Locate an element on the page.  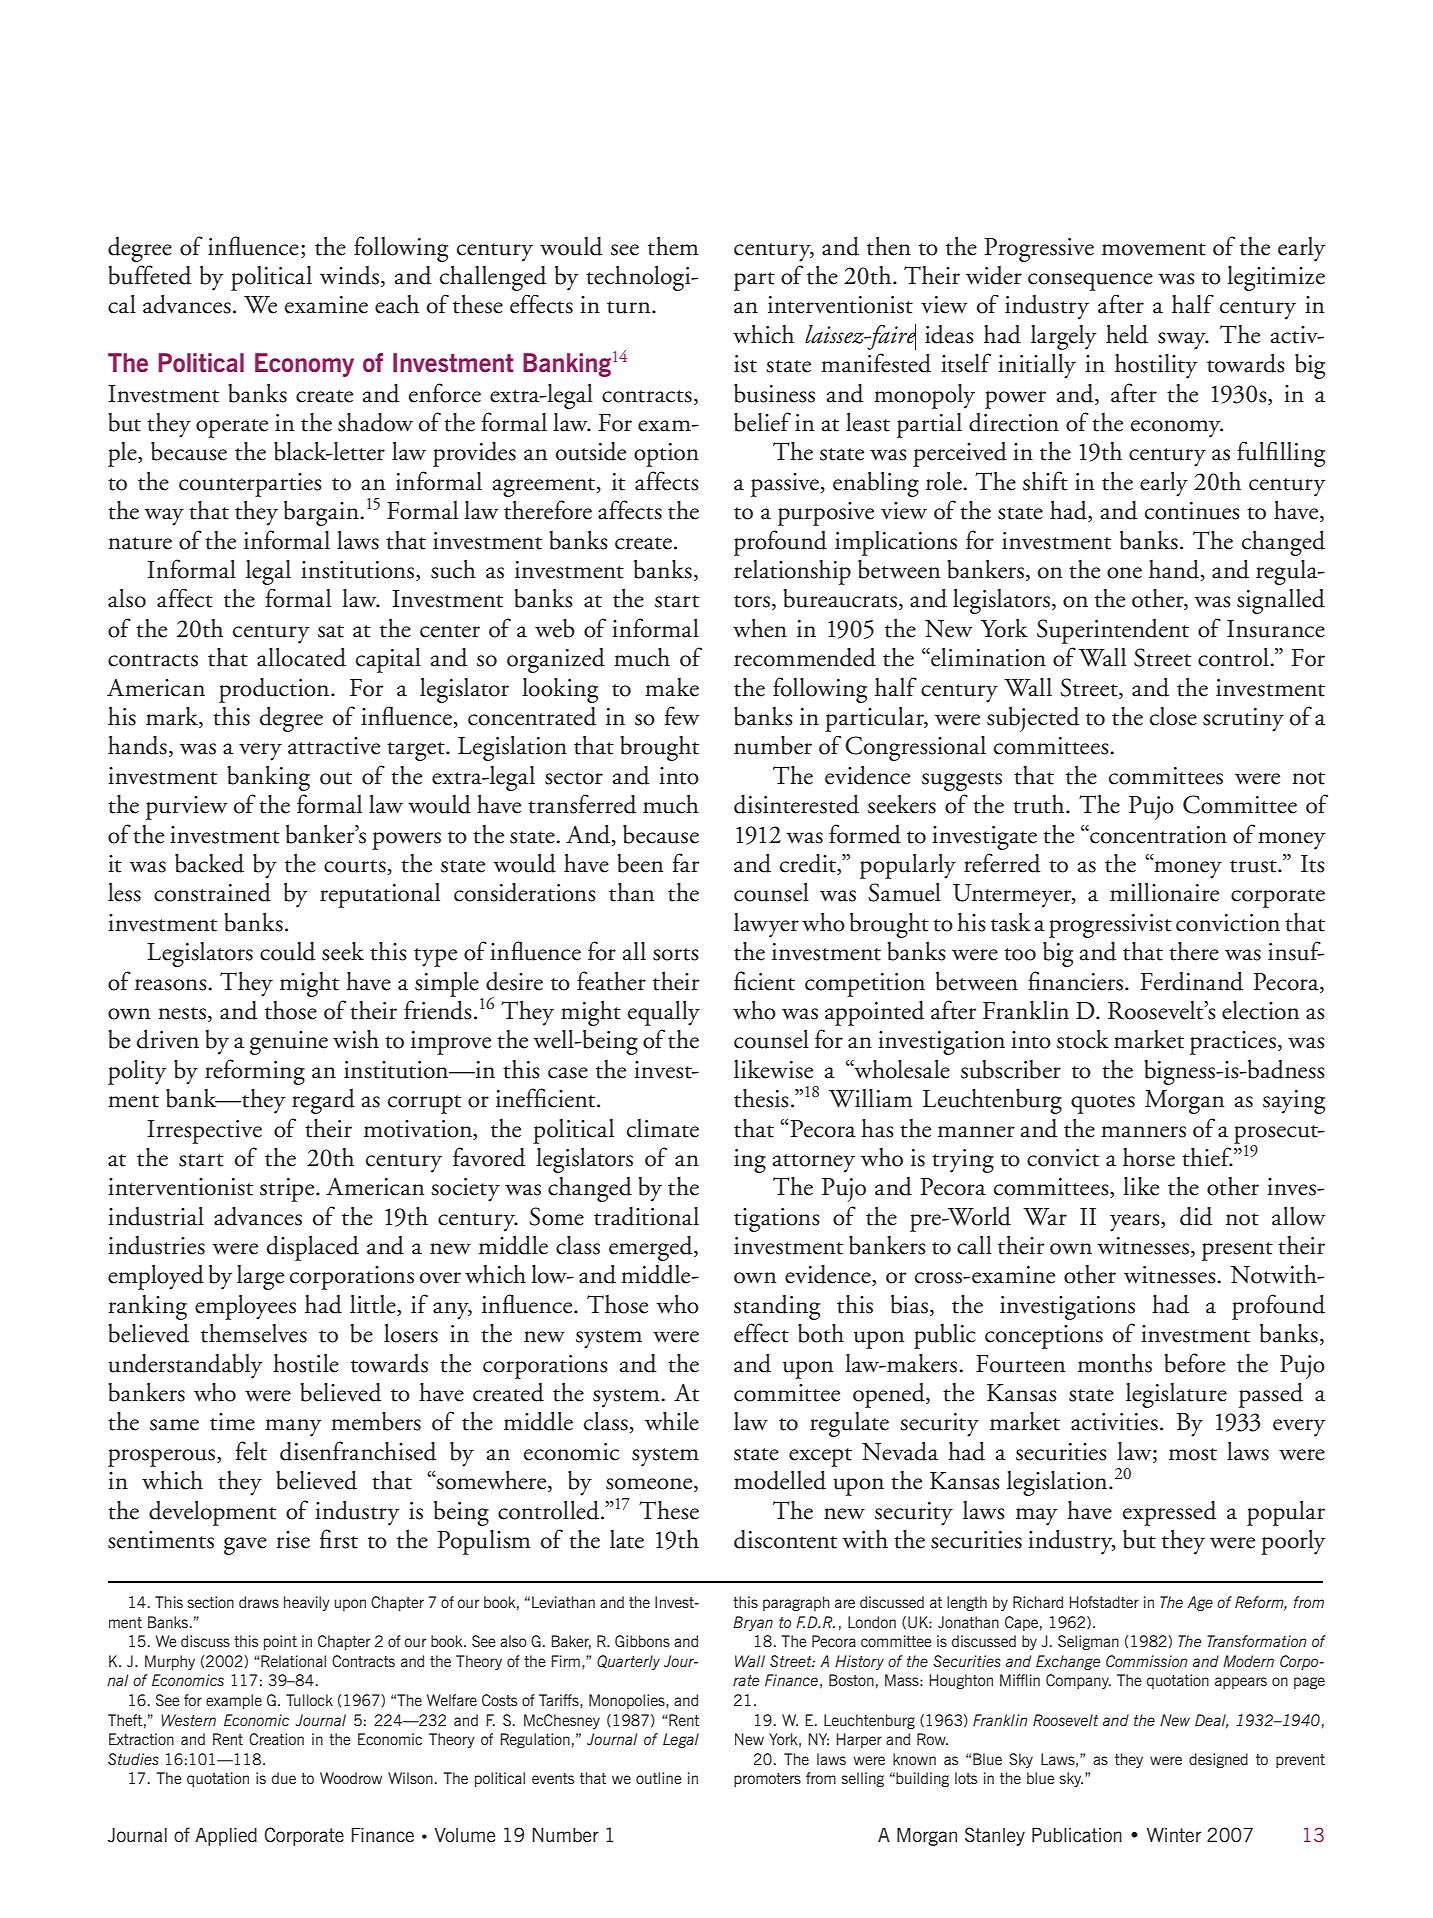
while is located at coordinates (672, 1421).
